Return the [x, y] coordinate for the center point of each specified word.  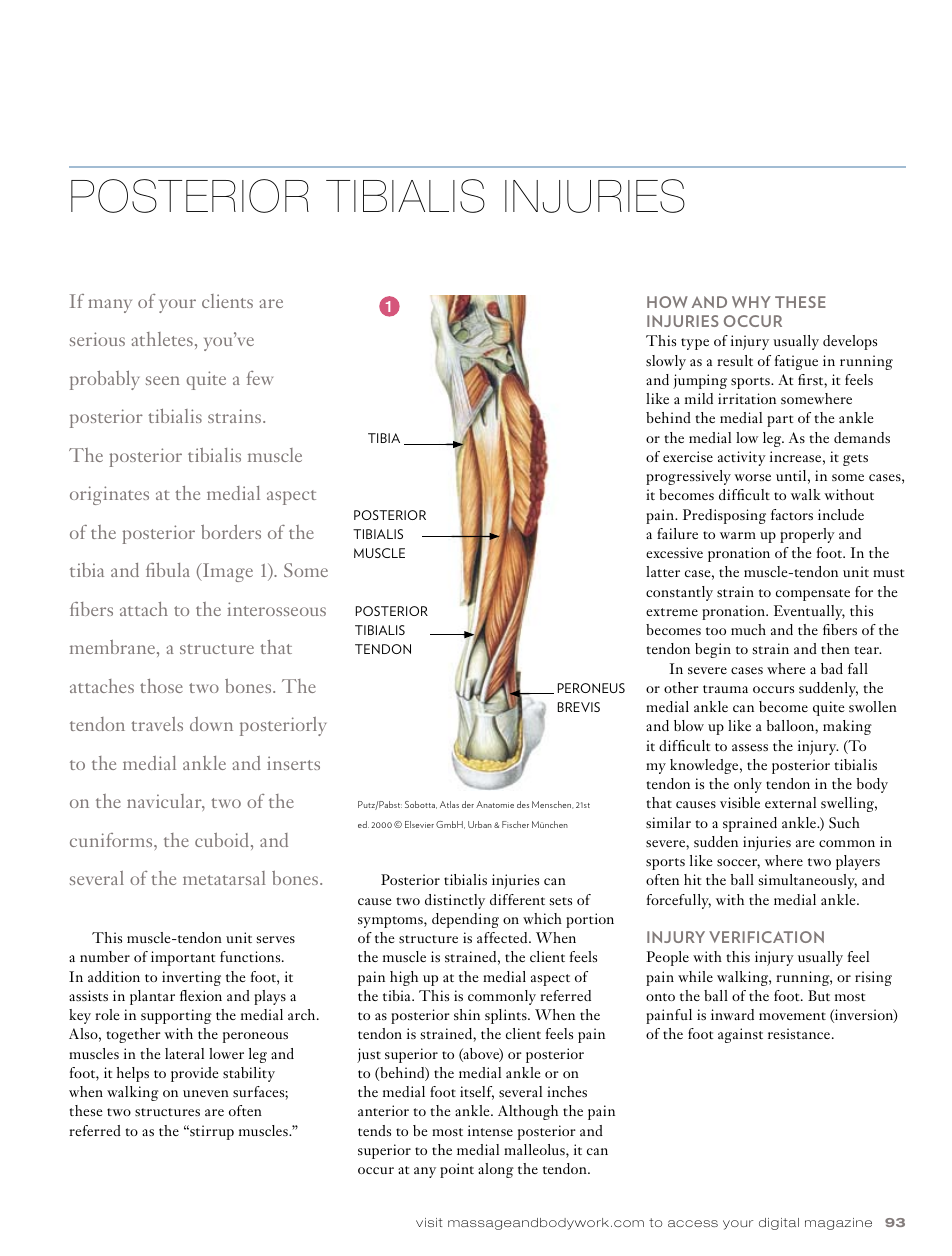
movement [792, 1016]
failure [677, 533]
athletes [162, 339]
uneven [206, 1093]
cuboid [222, 840]
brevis [579, 707]
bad [832, 668]
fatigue [796, 362]
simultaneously [808, 881]
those [161, 686]
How [667, 302]
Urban [480, 824]
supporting [176, 1016]
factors [792, 514]
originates [109, 495]
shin [467, 1014]
